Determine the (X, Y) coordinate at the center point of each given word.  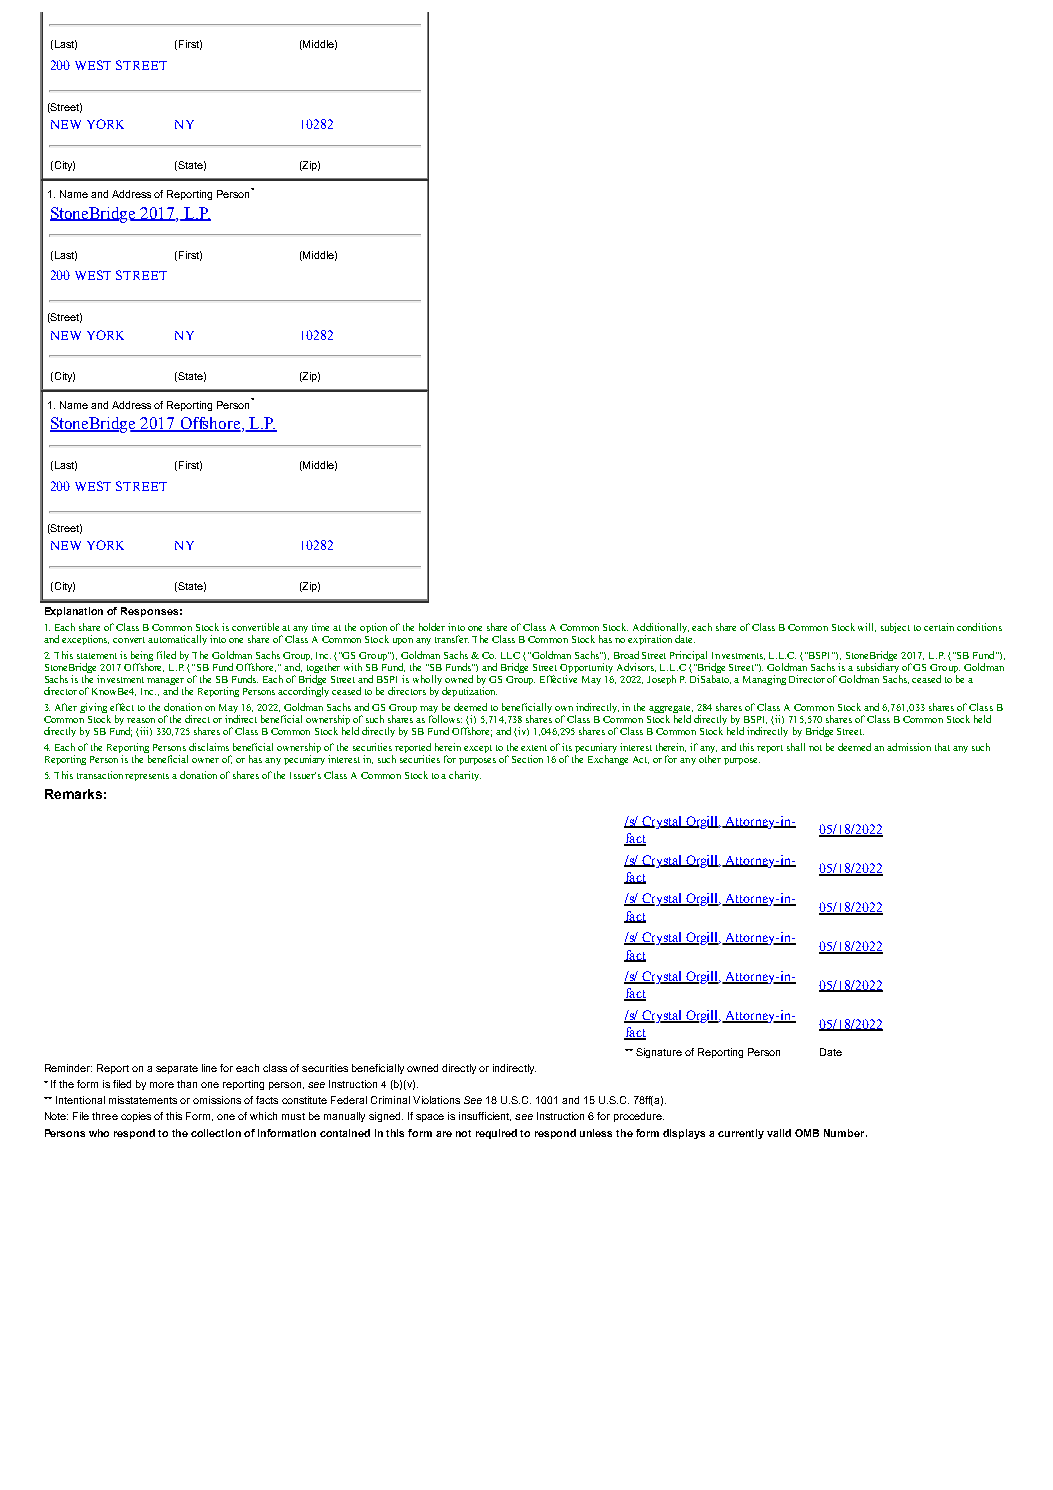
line (209, 1068)
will (867, 627)
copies (136, 1117)
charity (465, 776)
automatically (177, 640)
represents (147, 777)
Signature (659, 1053)
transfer (452, 639)
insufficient (485, 1116)
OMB (807, 1133)
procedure (639, 1117)
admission (909, 747)
